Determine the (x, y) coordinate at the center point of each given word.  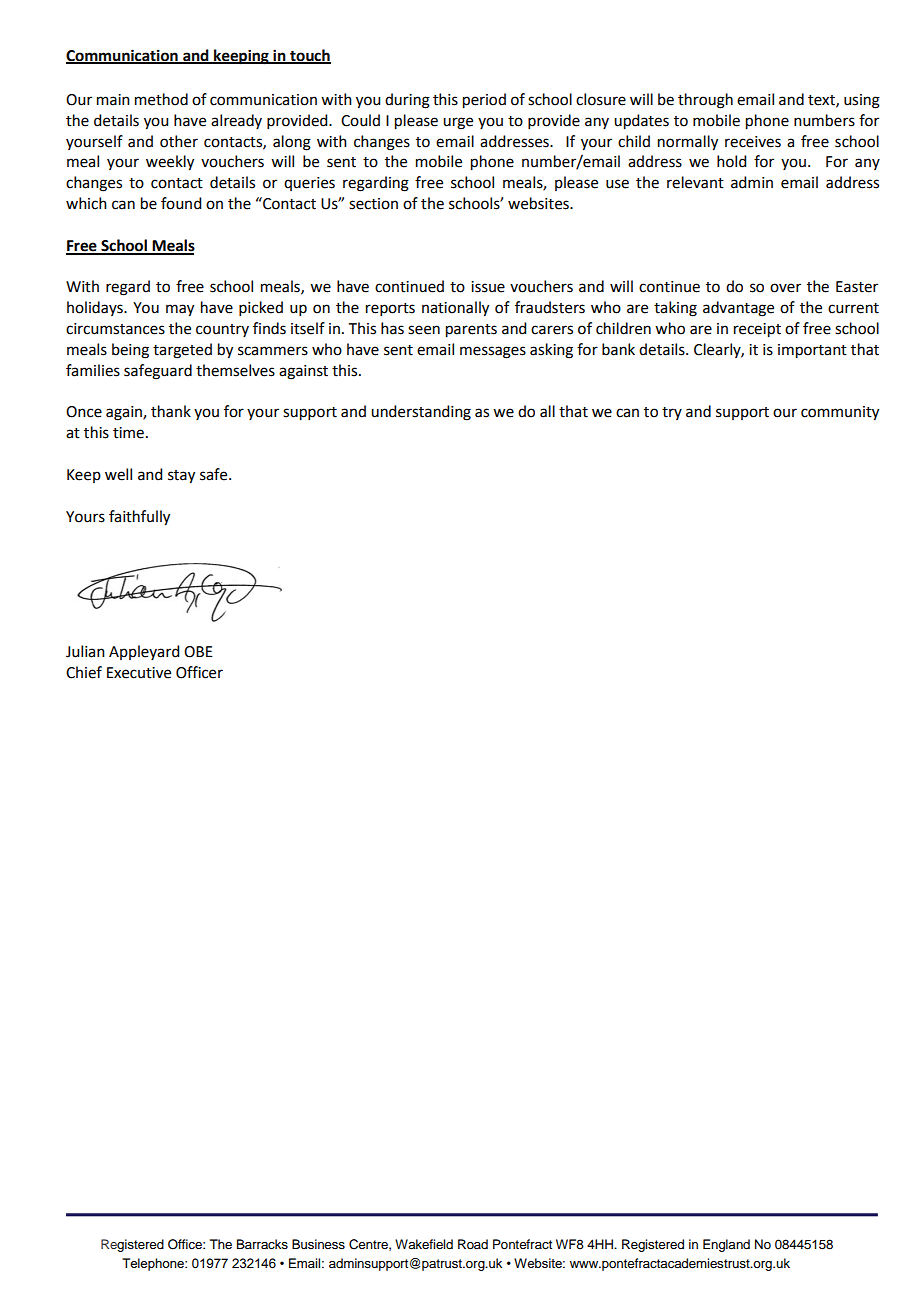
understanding (421, 413)
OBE (198, 652)
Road (473, 1244)
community (840, 413)
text (822, 101)
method (161, 99)
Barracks (262, 1244)
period (484, 101)
